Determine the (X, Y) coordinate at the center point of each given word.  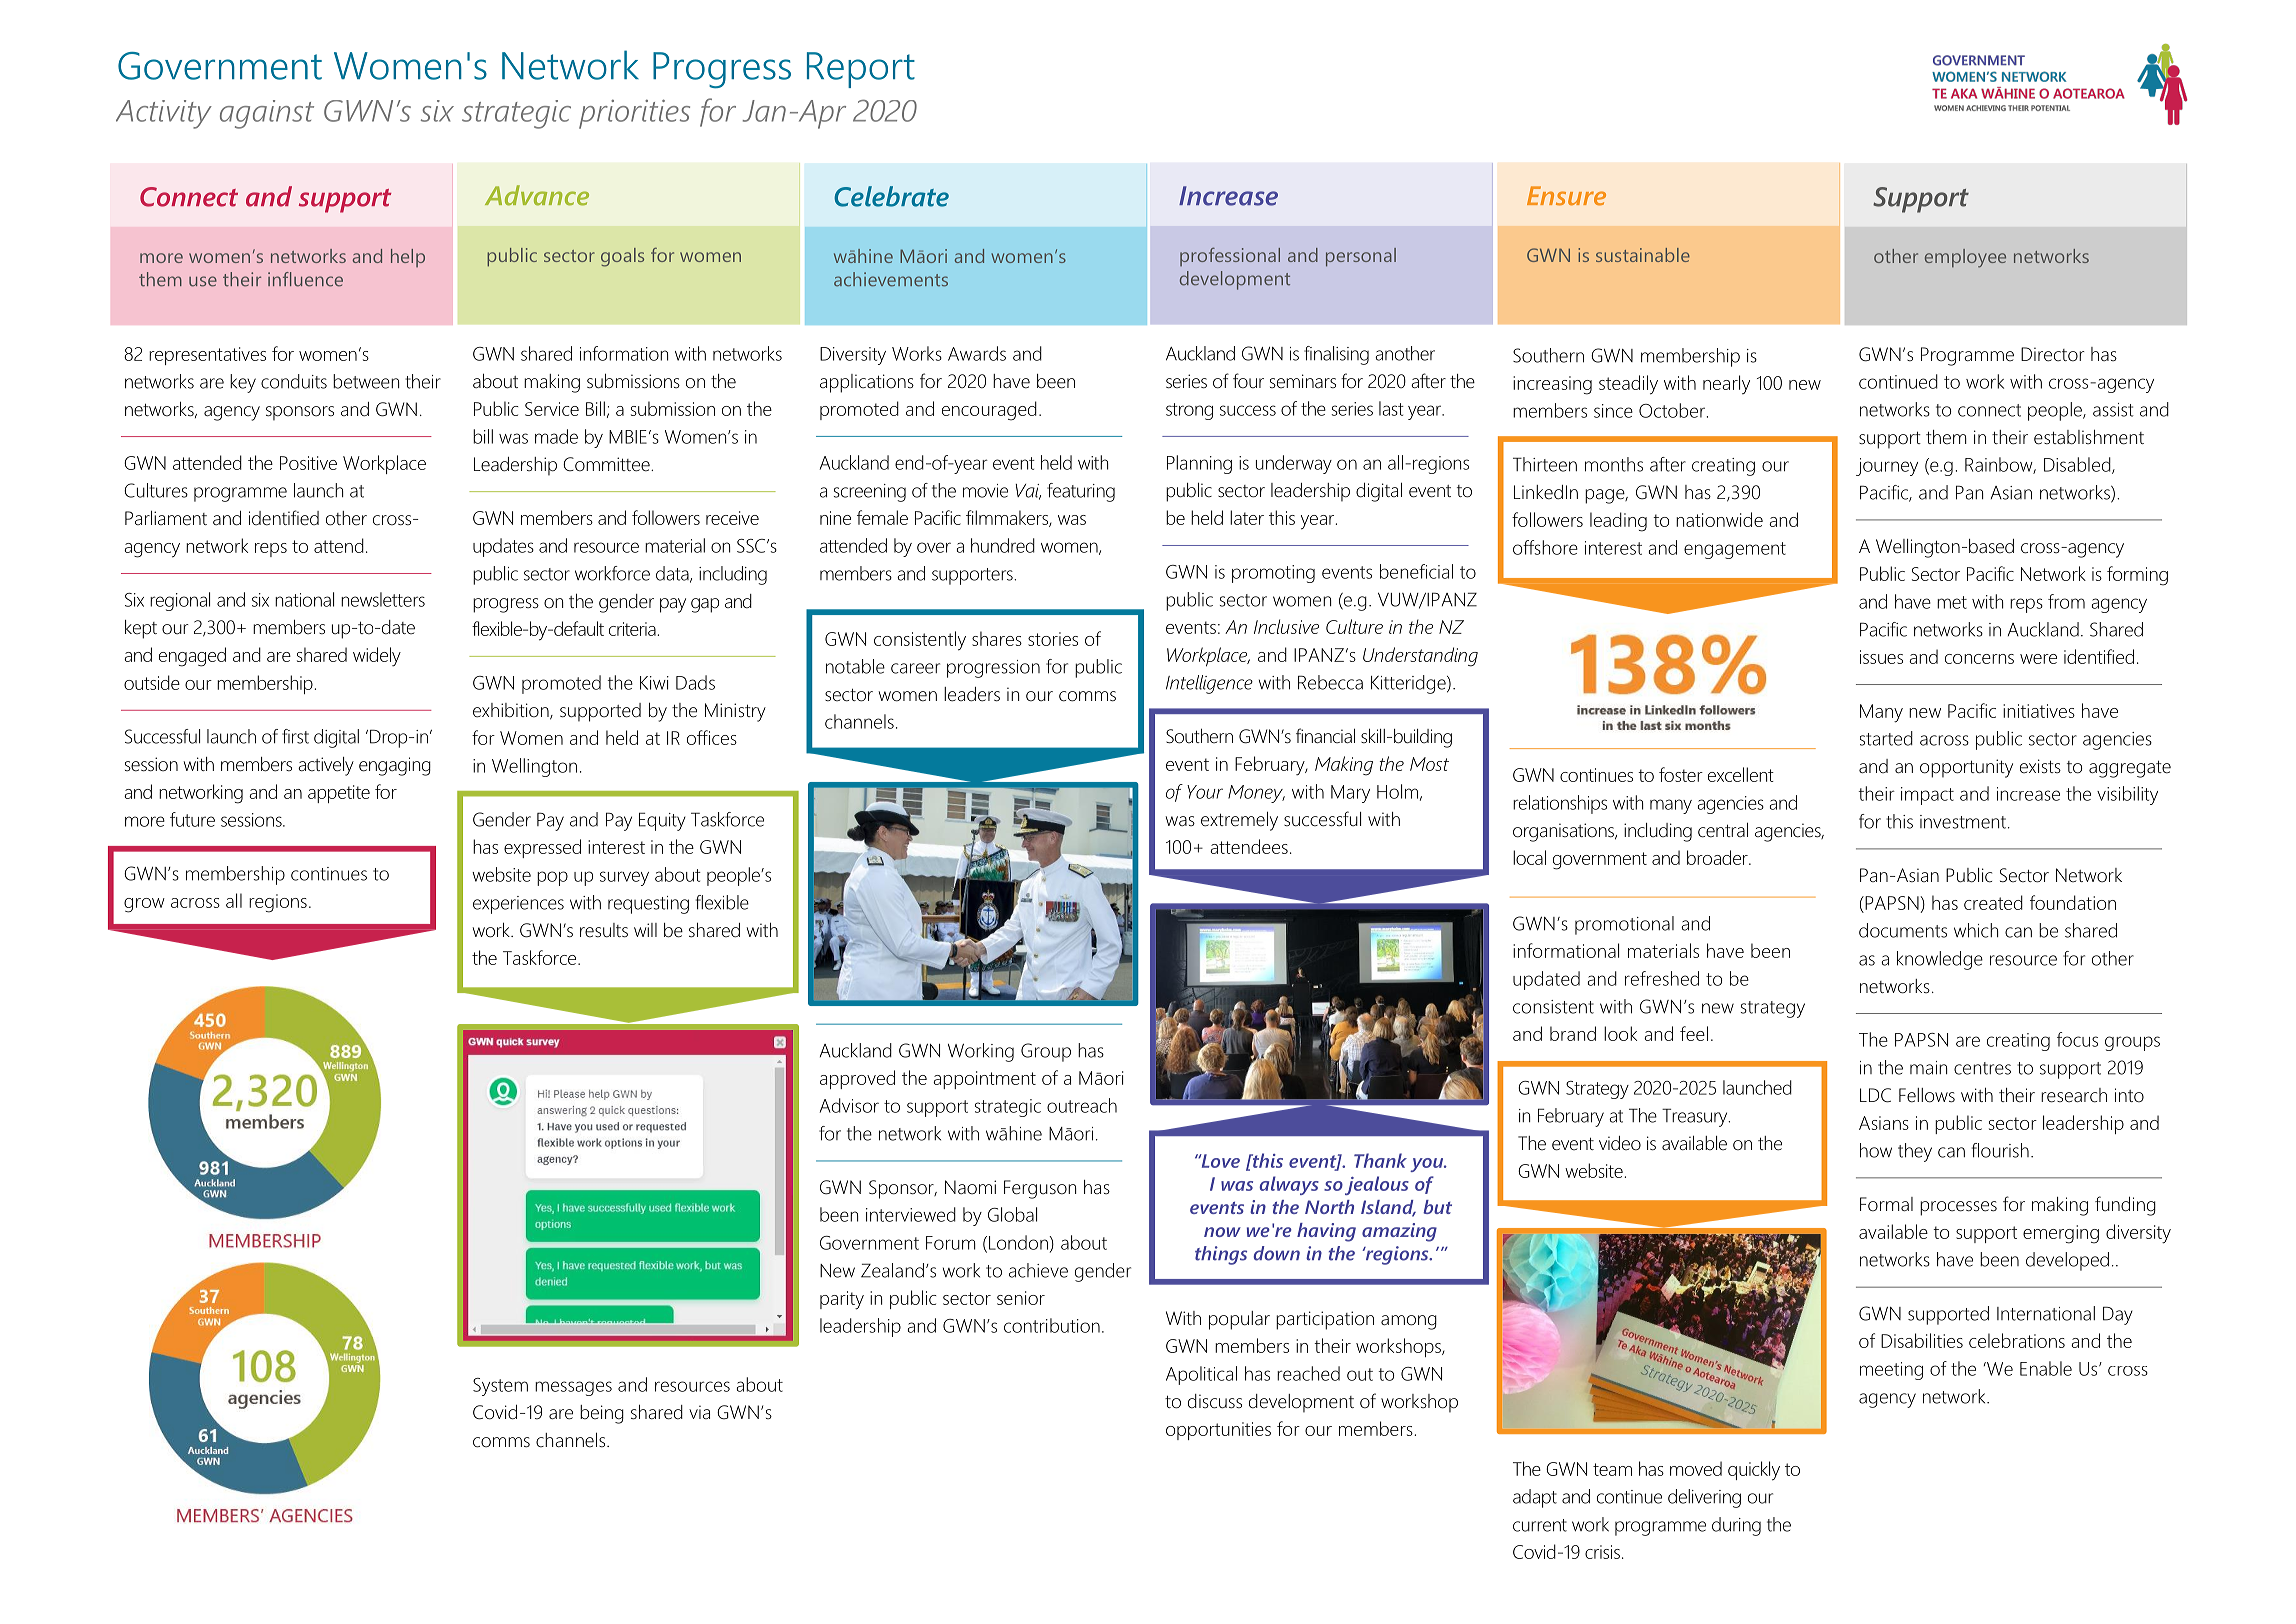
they (1915, 1152)
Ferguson (1040, 1189)
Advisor (849, 1105)
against (267, 114)
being (602, 1414)
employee (1965, 258)
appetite (339, 794)
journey (1887, 467)
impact (1927, 796)
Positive (308, 463)
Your (1205, 792)
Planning (1199, 464)
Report (861, 70)
